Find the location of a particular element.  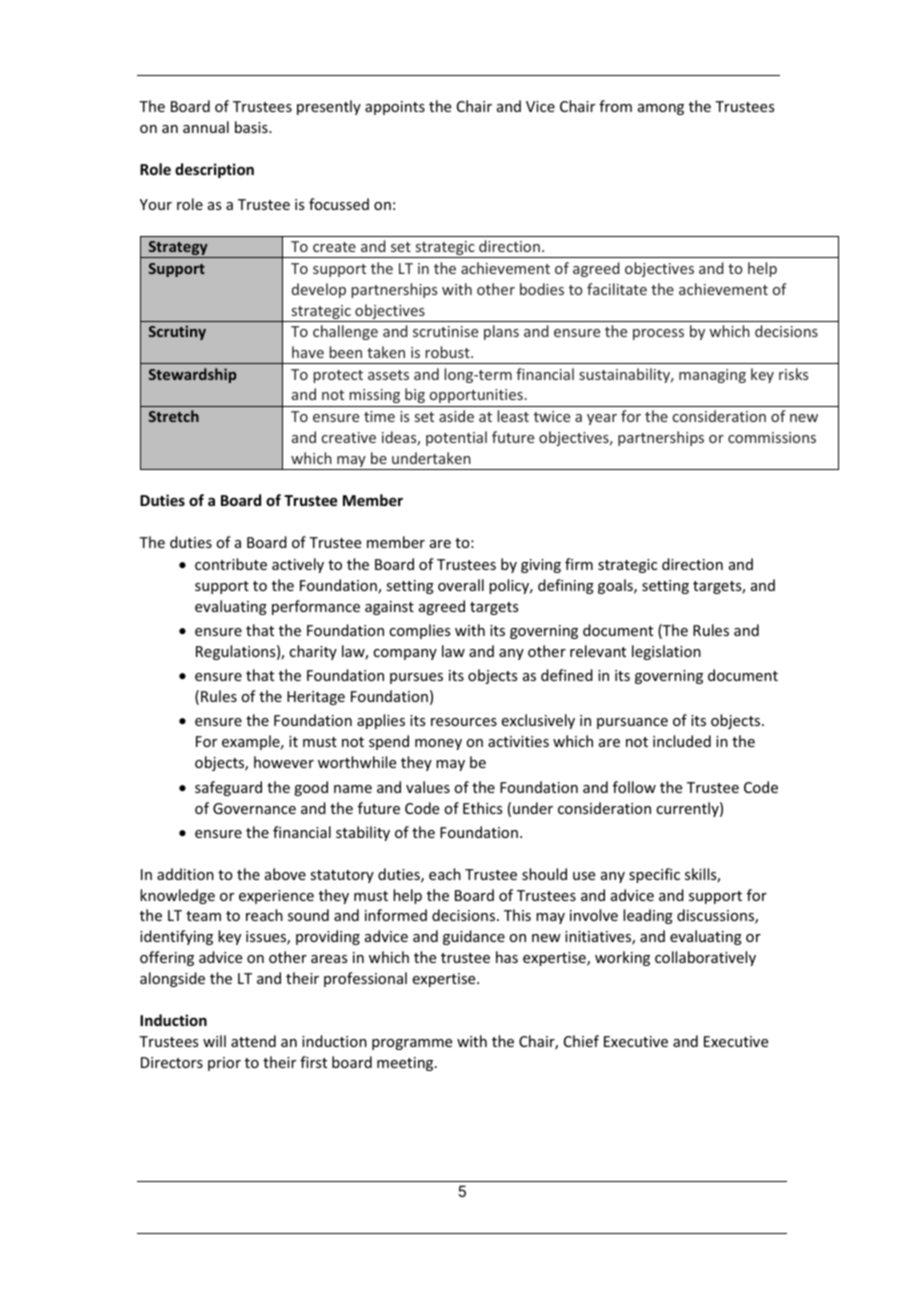

contribute is located at coordinates (231, 564).
